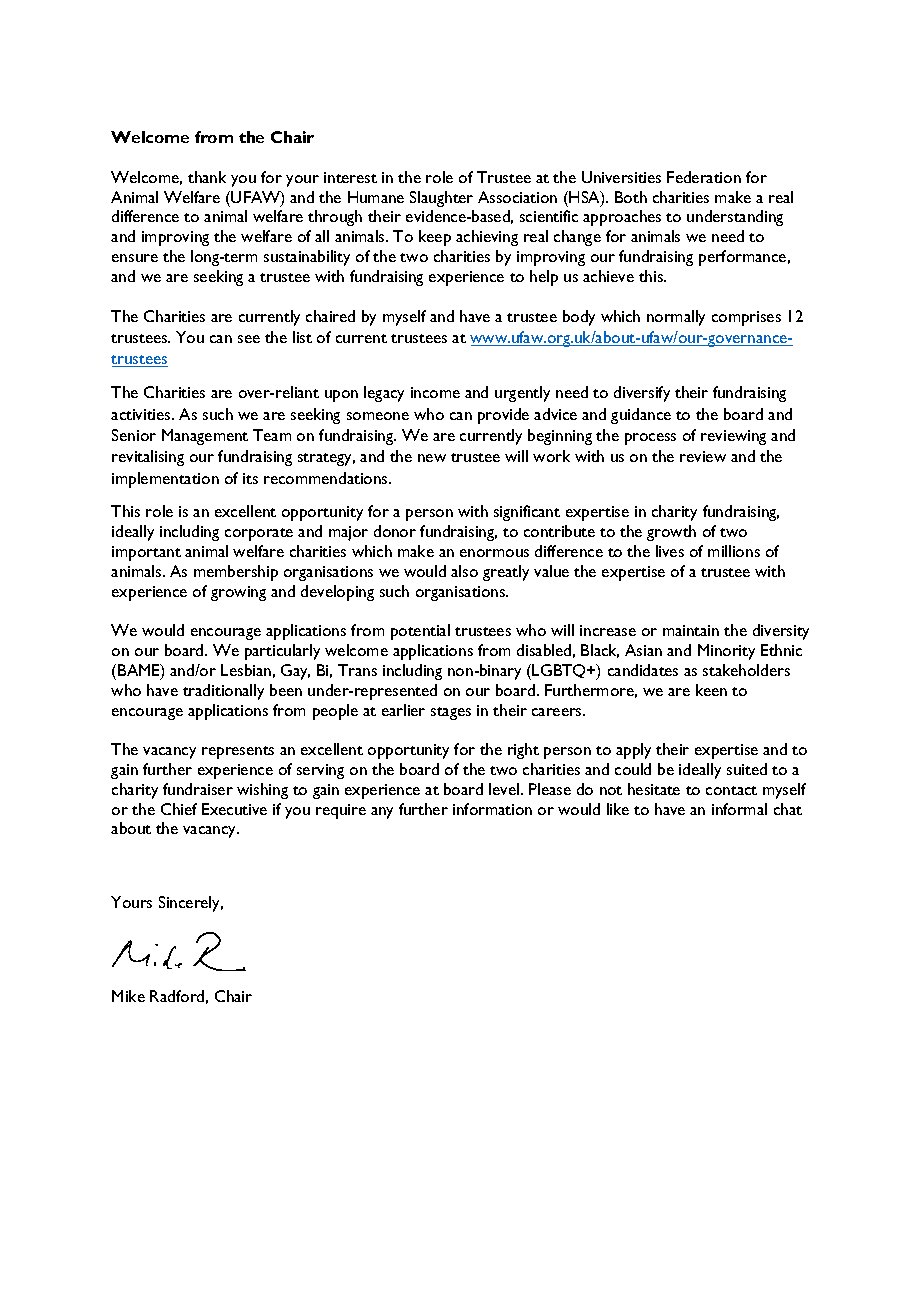  Describe the element at coordinates (492, 809) in the page. I see `information` at that location.
